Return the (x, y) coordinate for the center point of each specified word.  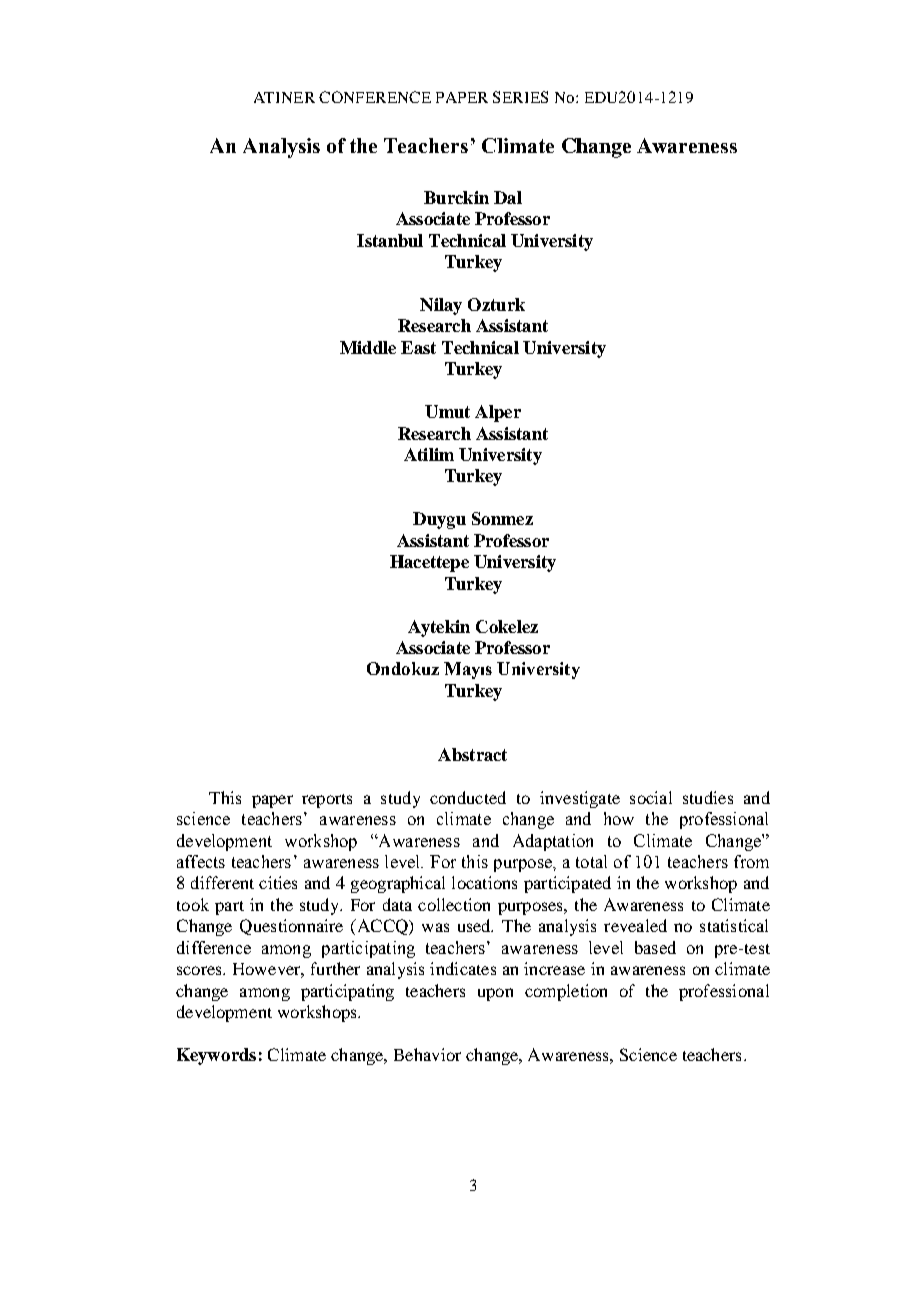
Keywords (216, 1056)
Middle (368, 347)
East (418, 347)
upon (495, 994)
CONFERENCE (375, 97)
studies (708, 797)
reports (327, 801)
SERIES (520, 97)
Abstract (472, 754)
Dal (508, 197)
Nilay (441, 306)
